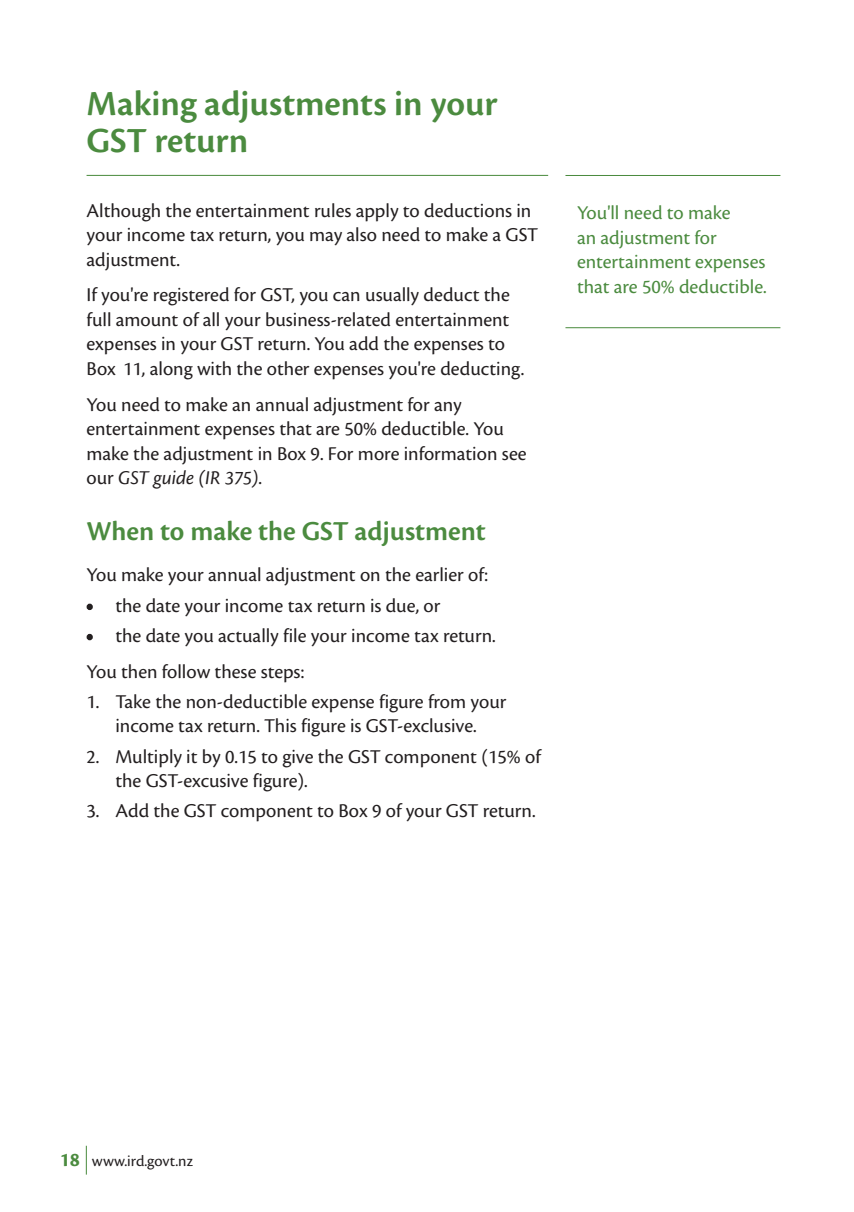  I want to click on rules, so click(333, 210).
